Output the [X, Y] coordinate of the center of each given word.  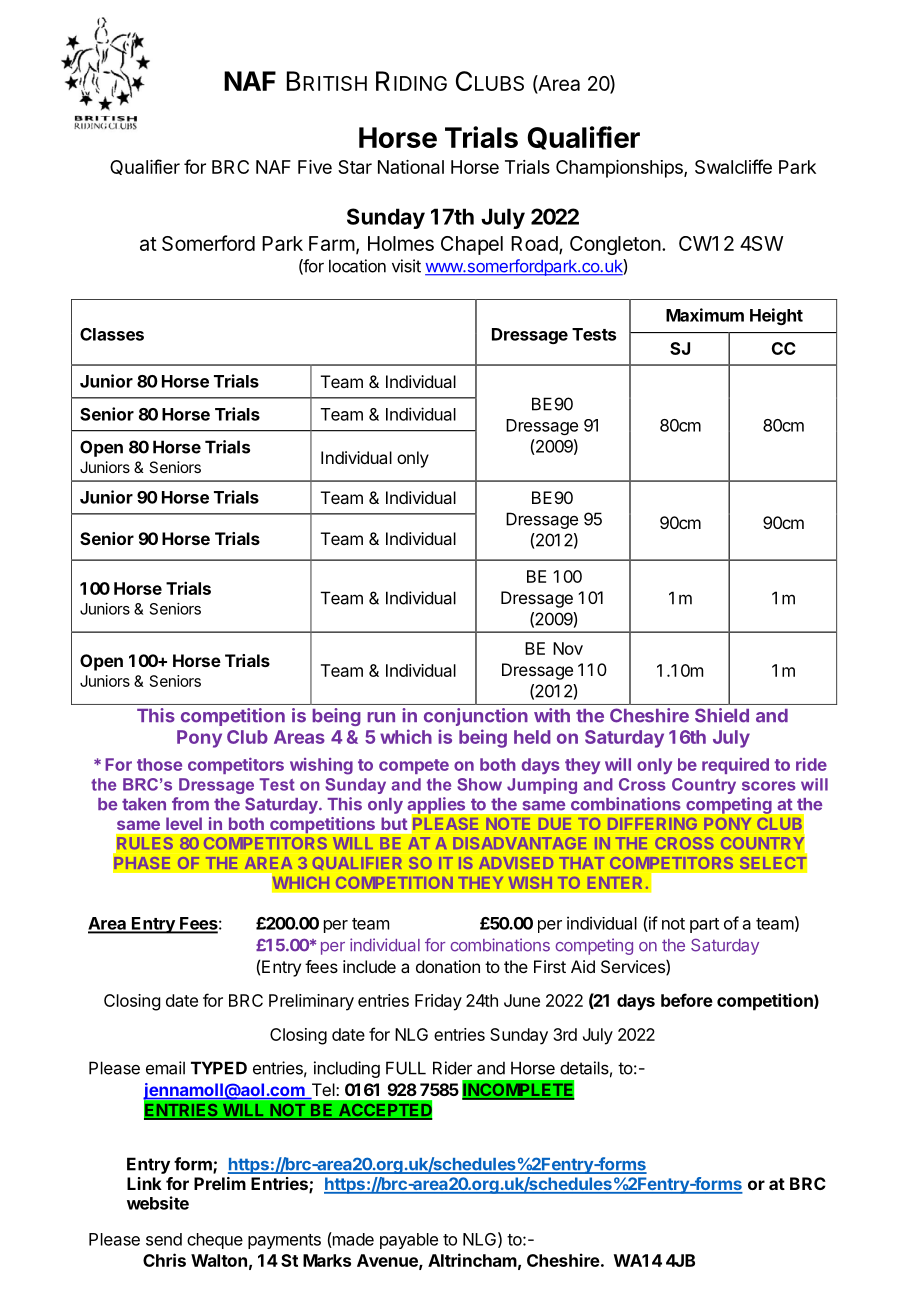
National [411, 167]
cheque [215, 1241]
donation [448, 966]
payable [409, 1241]
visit [406, 266]
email [165, 1068]
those [159, 764]
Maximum [705, 315]
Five [315, 167]
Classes [112, 334]
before [687, 1000]
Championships [620, 169]
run [381, 717]
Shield [722, 715]
